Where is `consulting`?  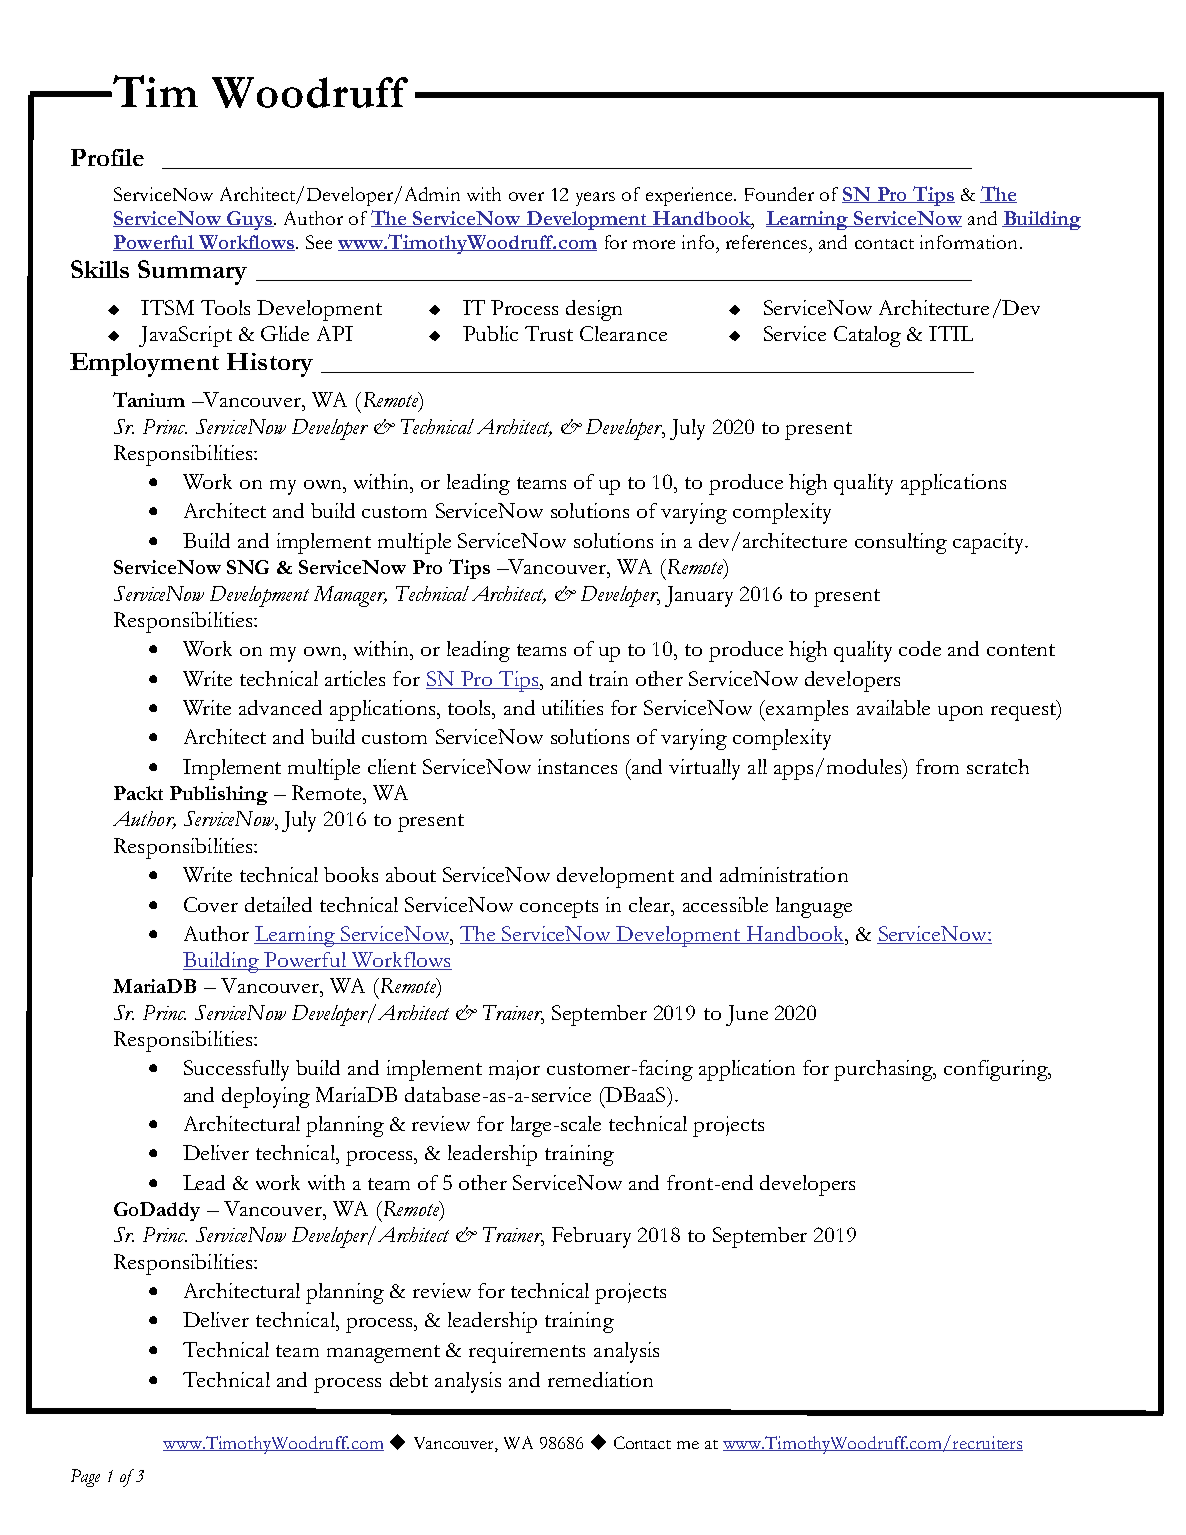
consulting is located at coordinates (901, 543).
